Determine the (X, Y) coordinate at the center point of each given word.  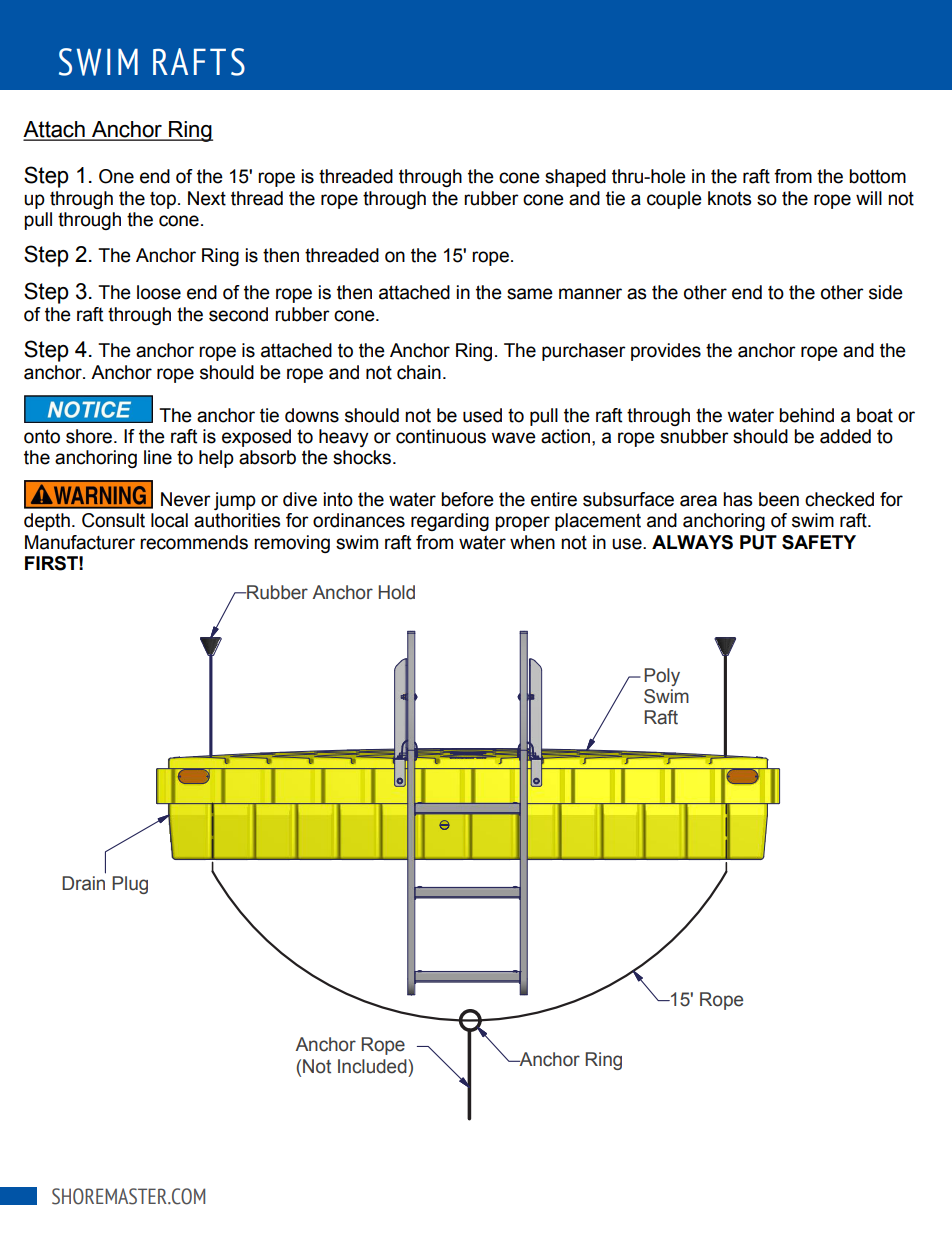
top (163, 200)
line (158, 457)
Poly (662, 677)
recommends (194, 542)
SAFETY (819, 542)
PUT (758, 542)
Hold (397, 592)
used (482, 415)
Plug (130, 885)
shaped (575, 178)
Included (373, 1066)
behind (806, 415)
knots (729, 198)
